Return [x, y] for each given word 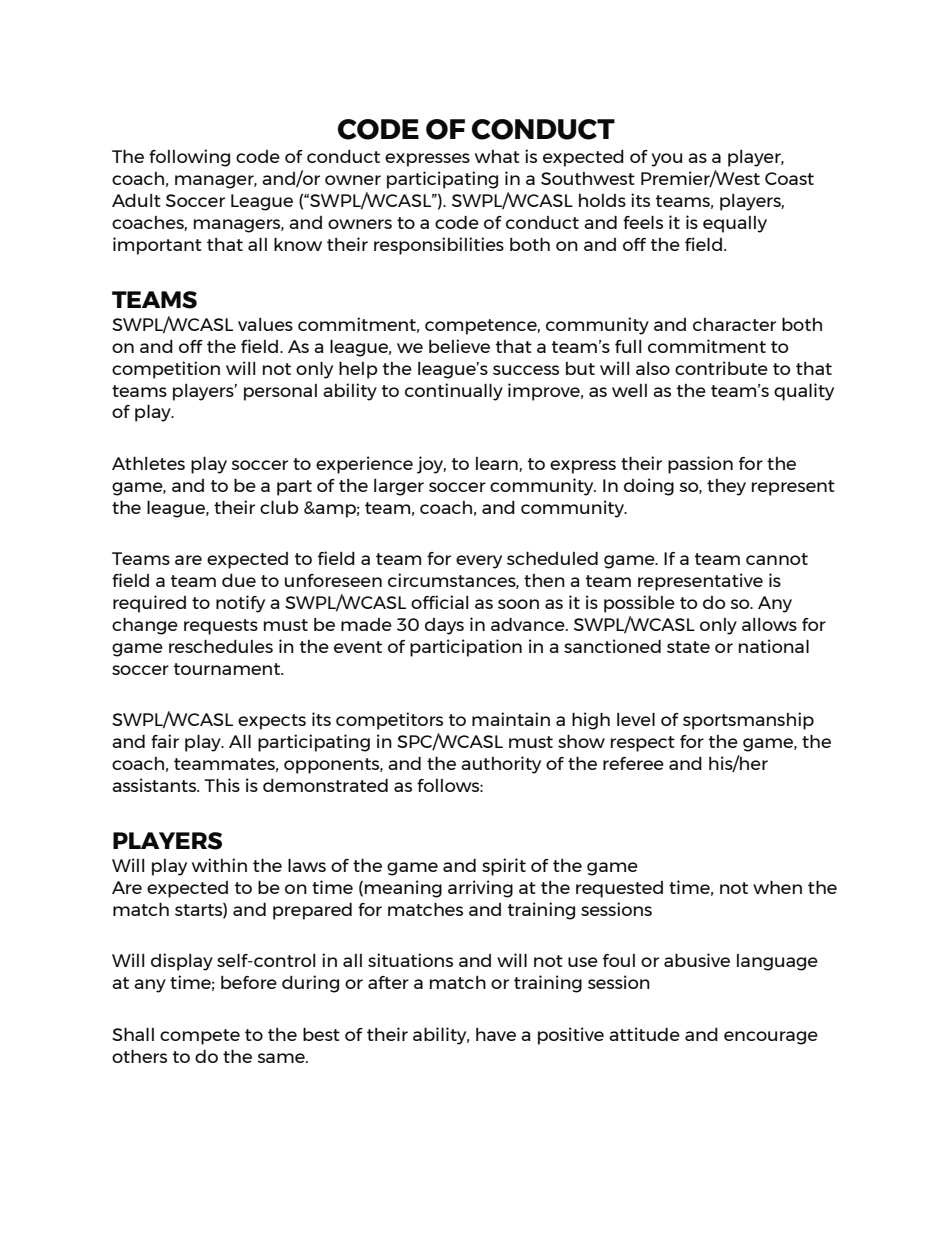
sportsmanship [748, 721]
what [497, 156]
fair [165, 741]
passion [700, 465]
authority [501, 765]
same [282, 1058]
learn [498, 464]
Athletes [148, 463]
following [189, 158]
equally [735, 224]
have [496, 1034]
